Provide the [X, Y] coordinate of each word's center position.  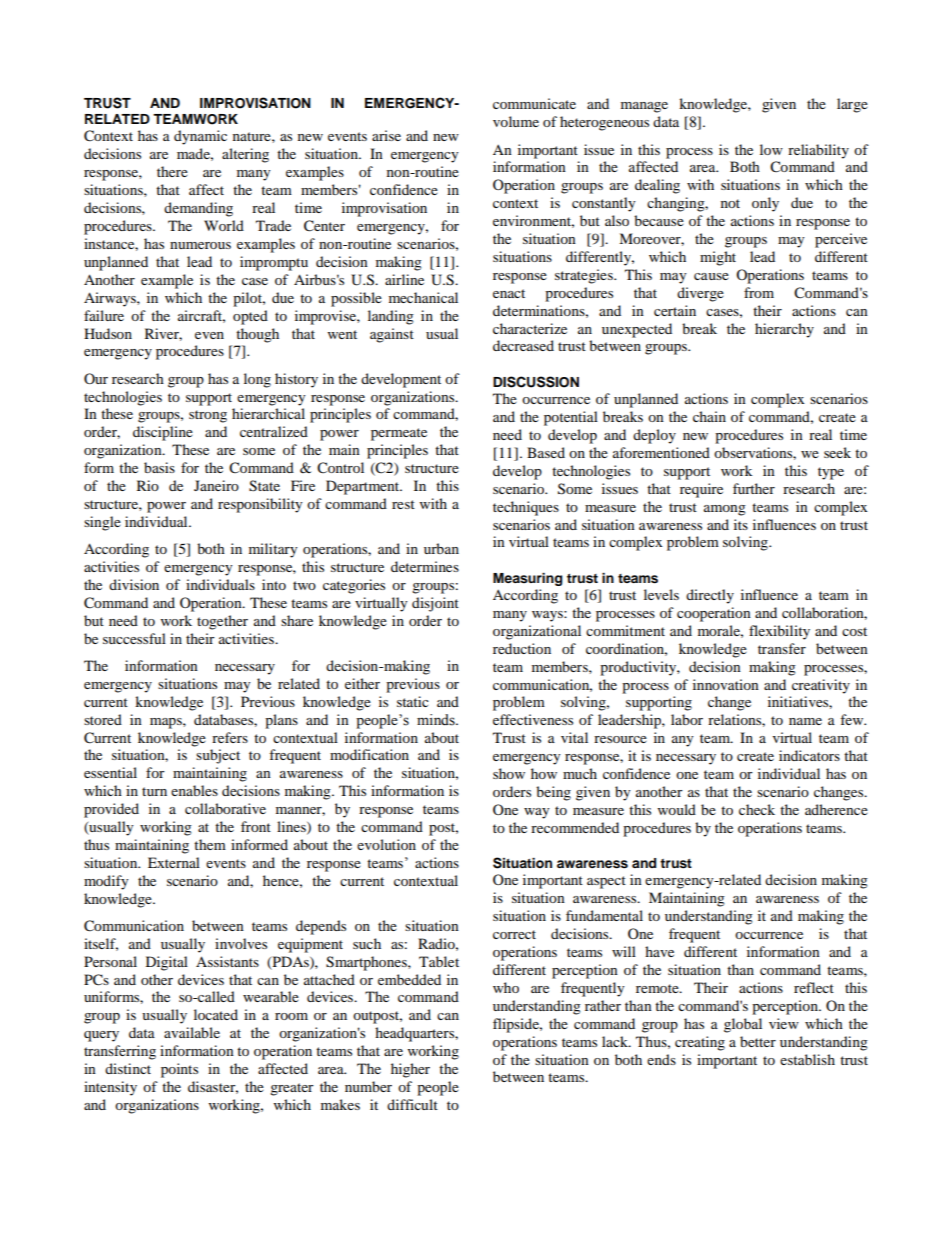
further [754, 488]
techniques [526, 508]
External [174, 862]
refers [230, 737]
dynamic [200, 137]
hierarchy [784, 330]
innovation [726, 684]
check [757, 809]
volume [516, 121]
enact [509, 293]
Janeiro [216, 485]
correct [514, 934]
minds [437, 720]
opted [250, 317]
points [179, 1070]
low [771, 149]
